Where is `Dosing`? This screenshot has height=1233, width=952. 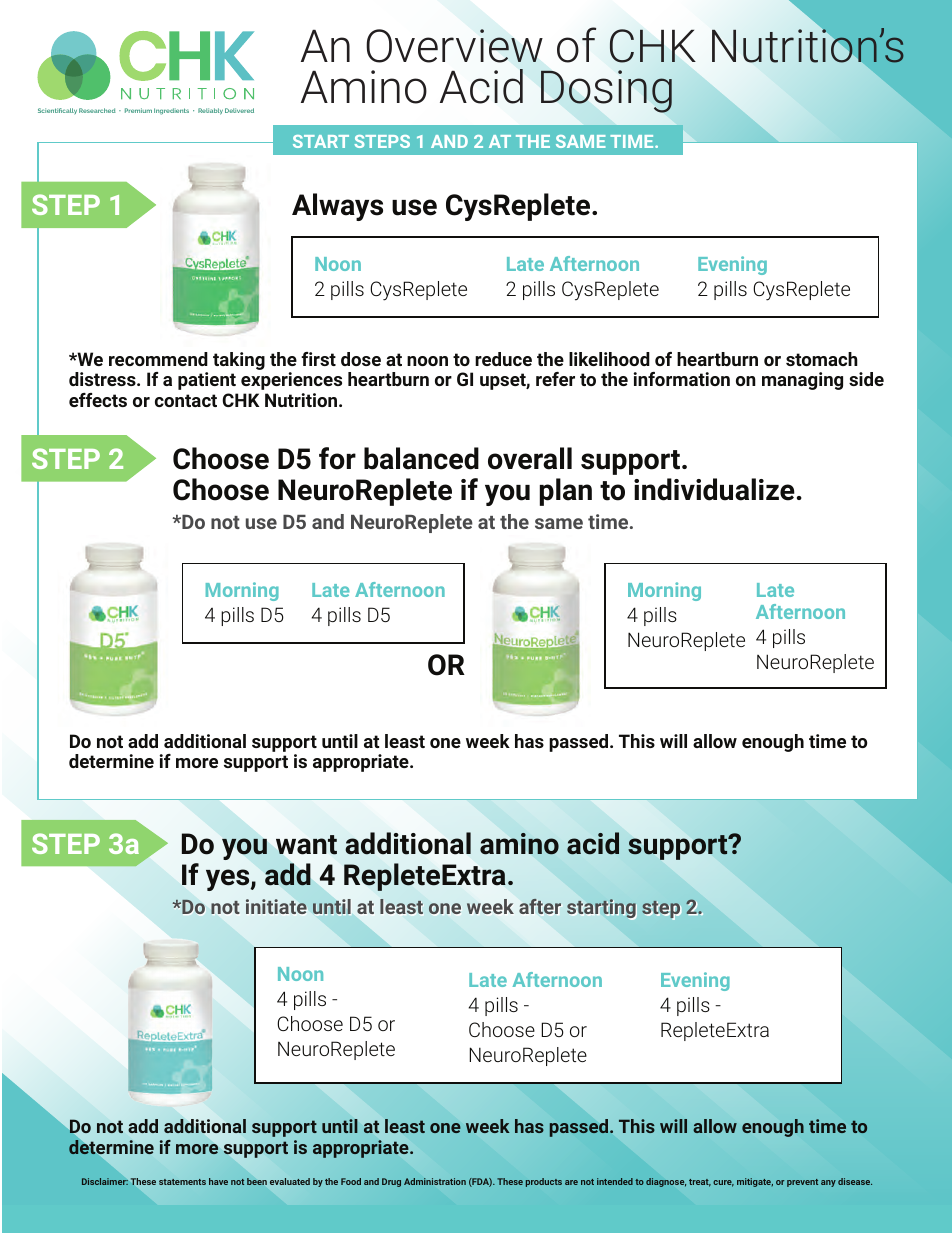
Dosing is located at coordinates (606, 91).
